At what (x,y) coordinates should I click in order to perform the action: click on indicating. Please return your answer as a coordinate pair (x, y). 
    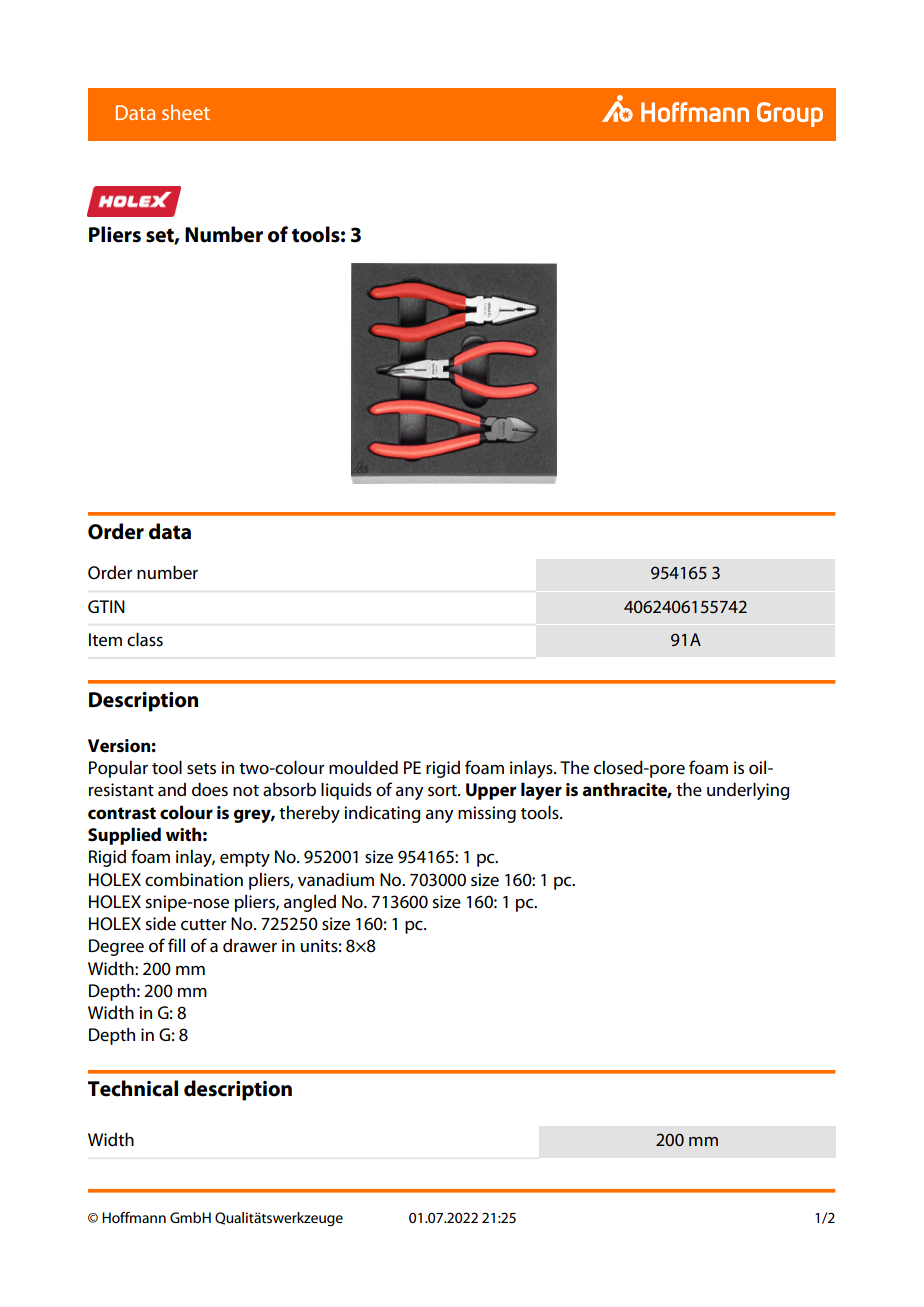
    Looking at the image, I should click on (382, 814).
